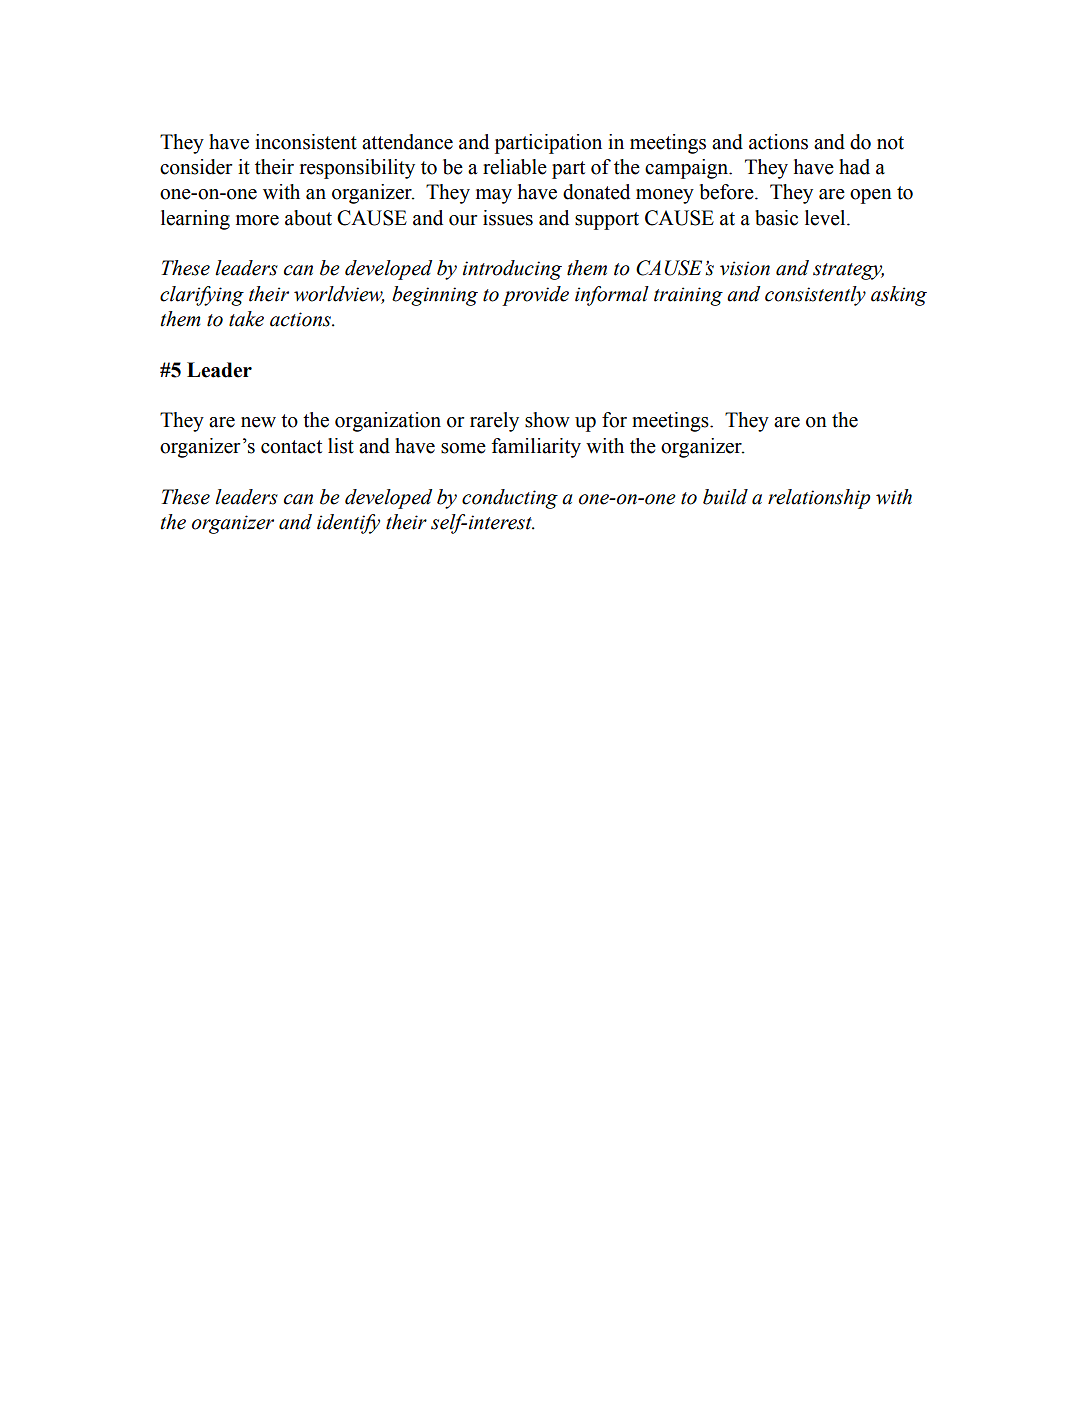 The height and width of the screenshot is (1409, 1089). What do you see at coordinates (512, 270) in the screenshot?
I see `introducing` at bounding box center [512, 270].
